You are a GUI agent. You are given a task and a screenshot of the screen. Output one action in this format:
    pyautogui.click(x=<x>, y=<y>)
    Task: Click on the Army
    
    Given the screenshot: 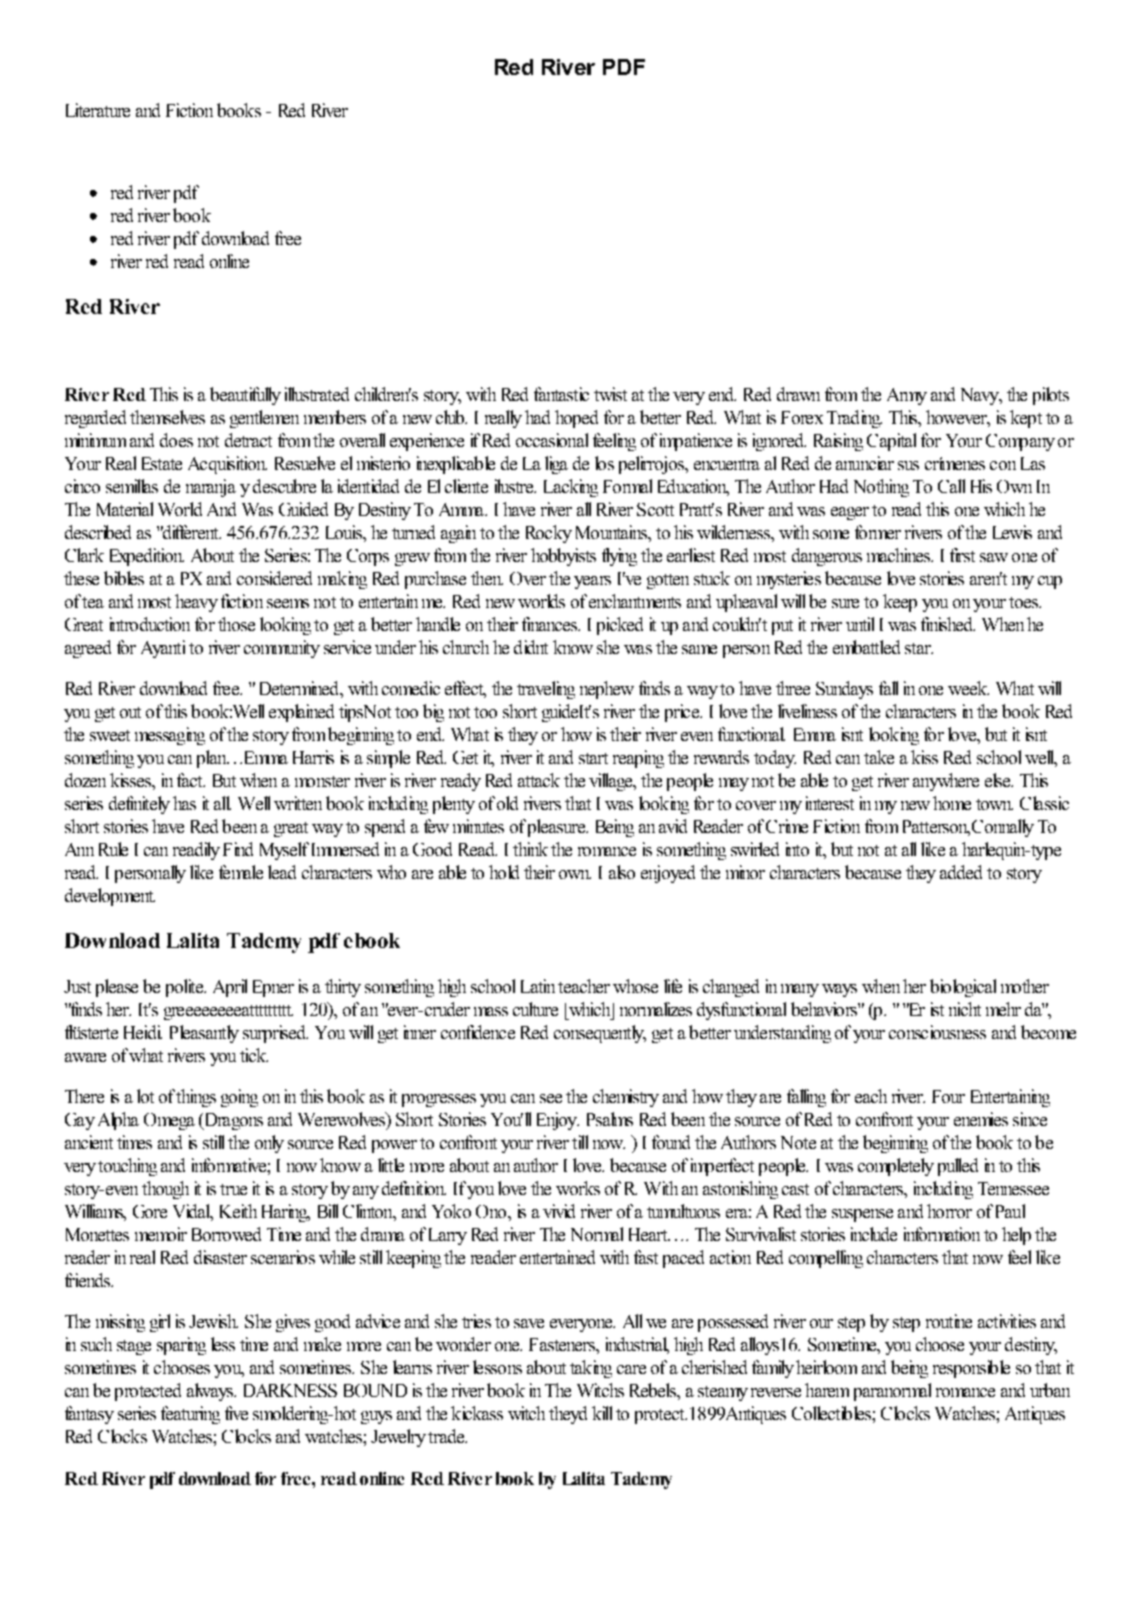 What is the action you would take?
    pyautogui.click(x=907, y=396)
